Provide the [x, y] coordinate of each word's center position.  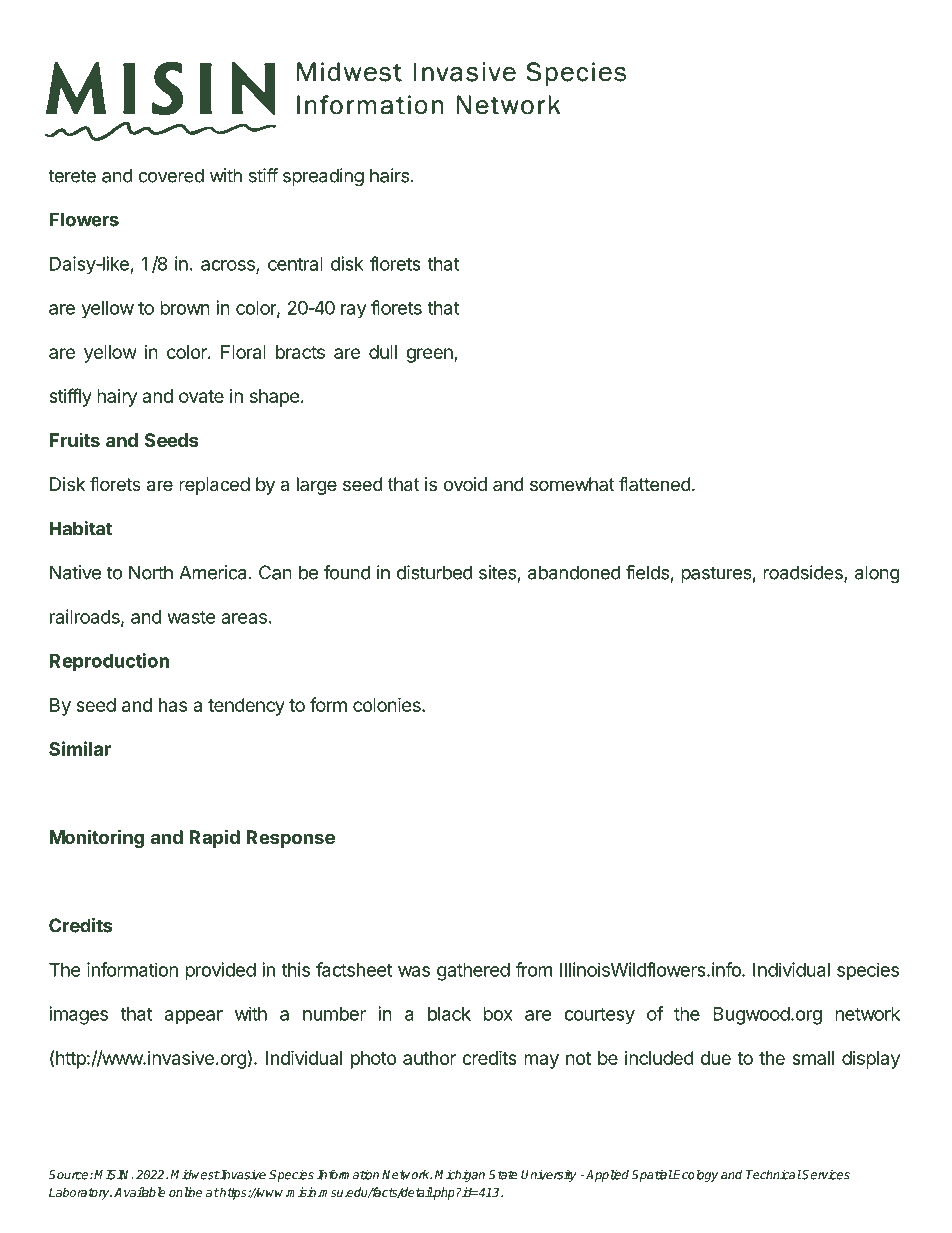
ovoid [465, 484]
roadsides [804, 573]
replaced [214, 486]
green [430, 355]
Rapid [214, 838]
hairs [389, 175]
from [533, 969]
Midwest [195, 1175]
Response [290, 839]
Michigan [460, 1175]
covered [171, 175]
